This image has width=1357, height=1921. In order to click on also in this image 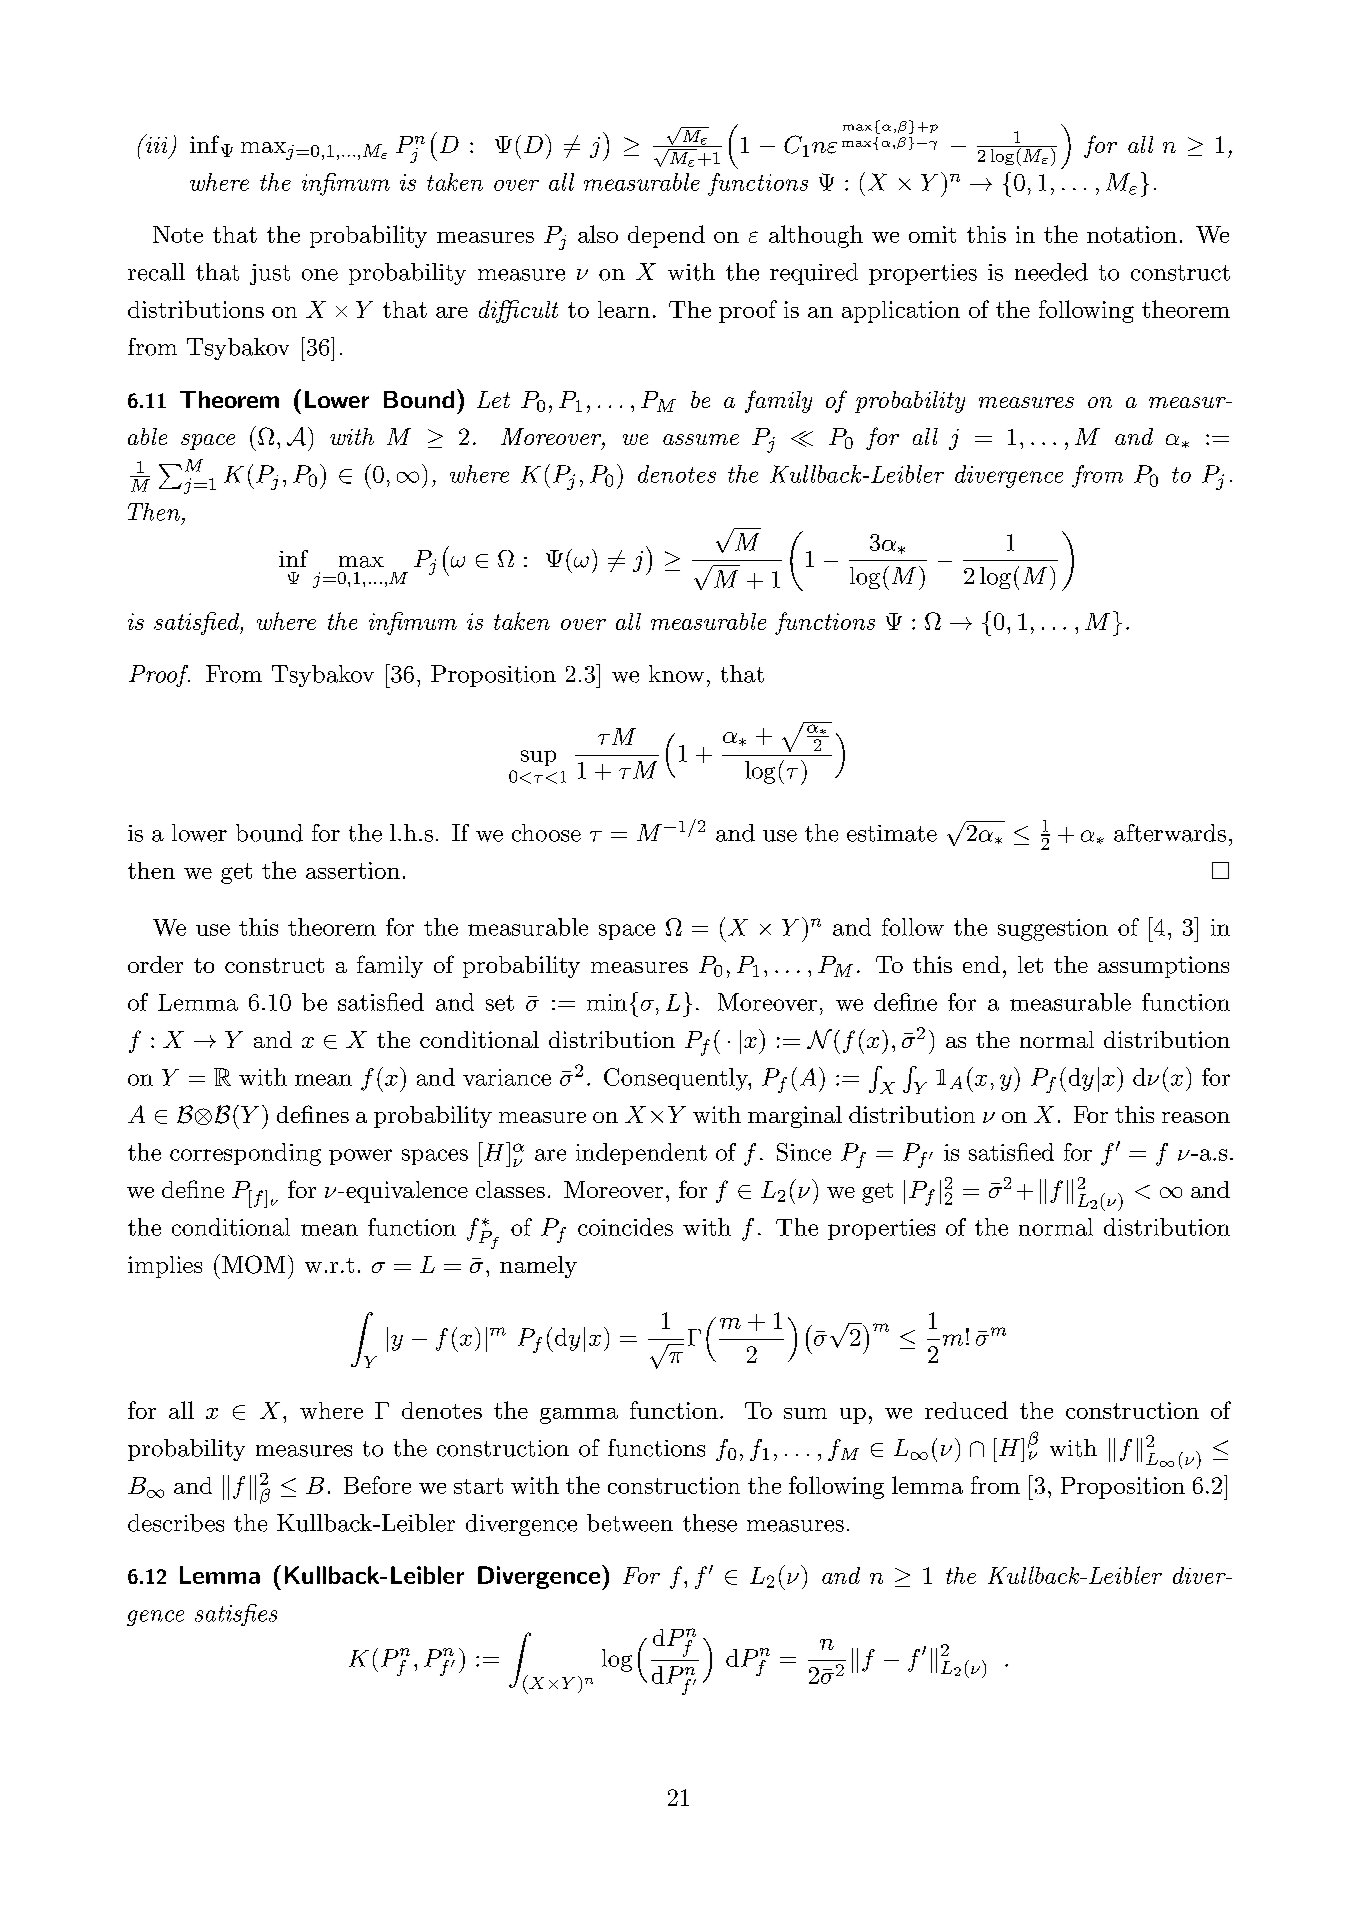, I will do `click(598, 234)`.
